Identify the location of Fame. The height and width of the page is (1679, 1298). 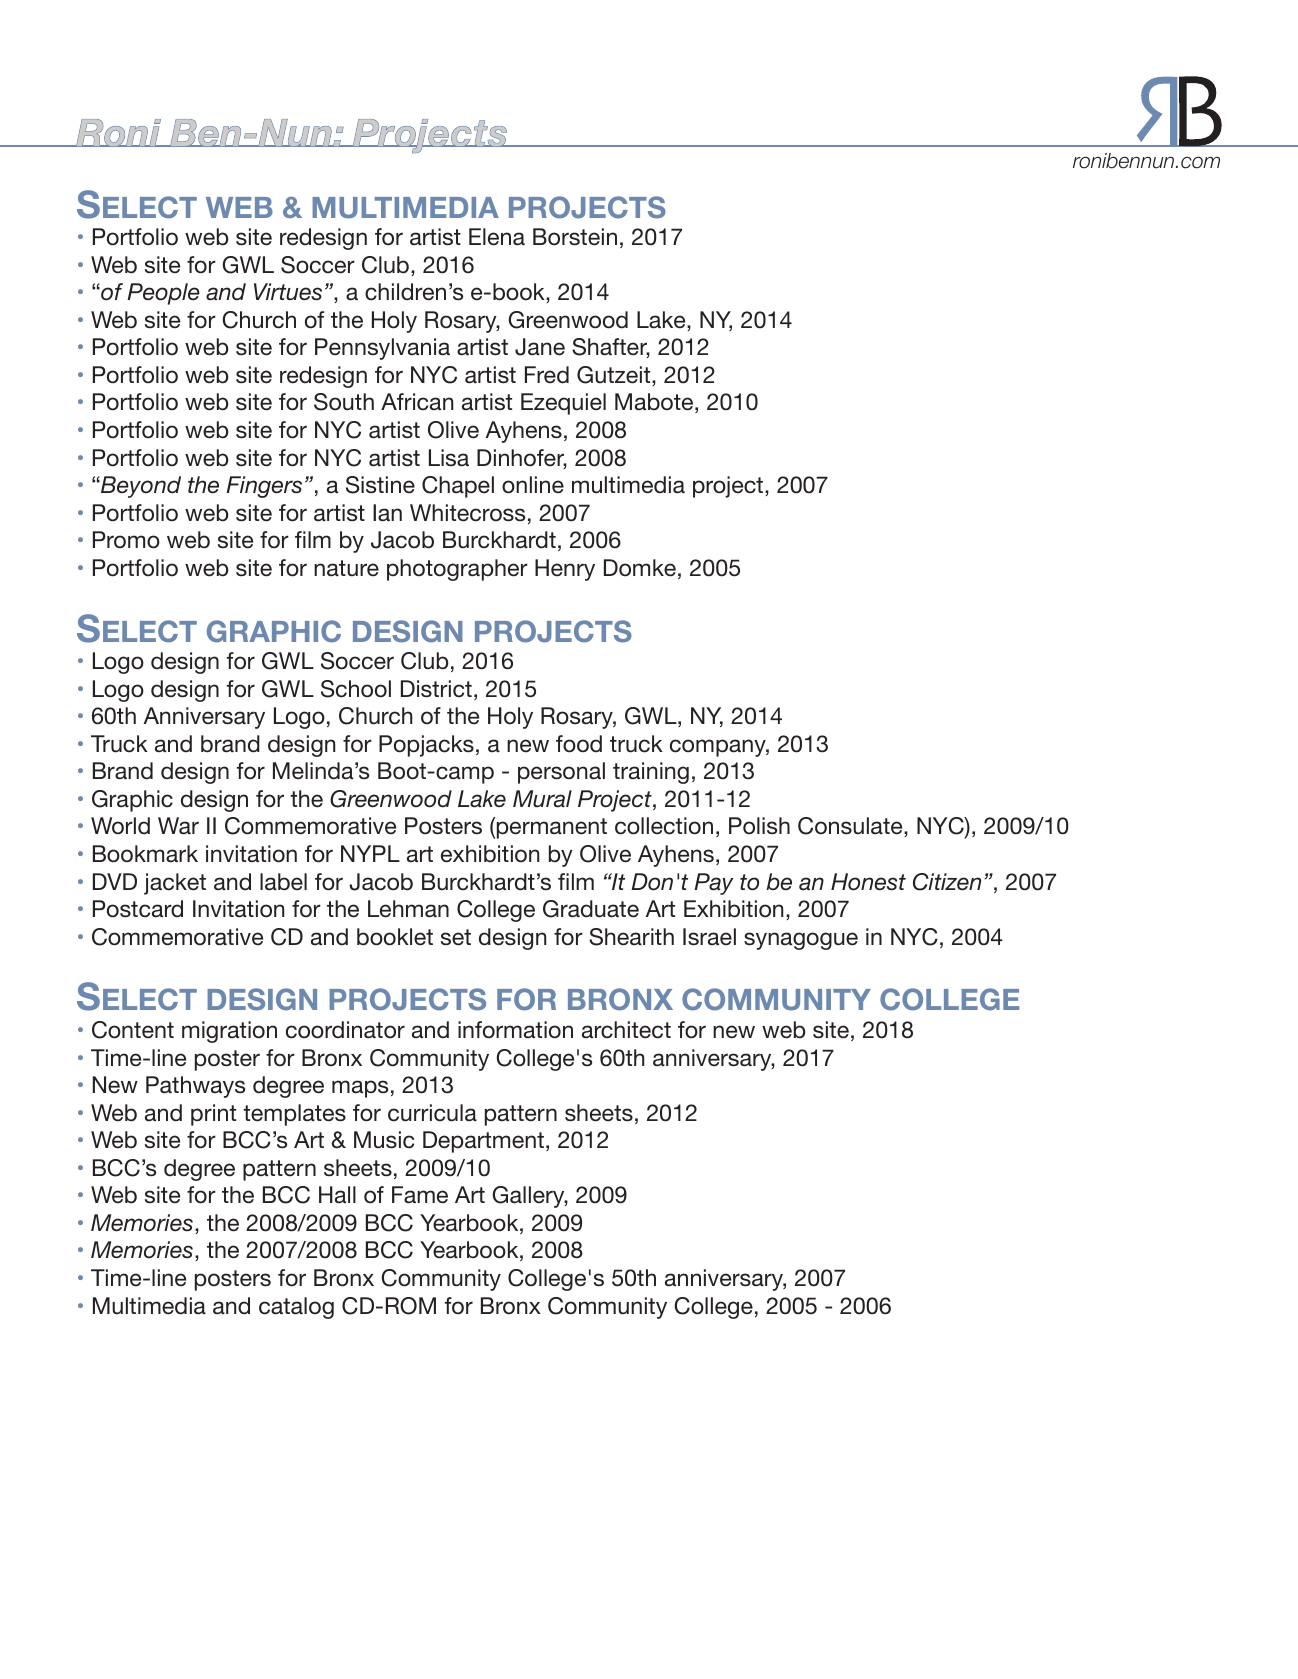
(420, 1195).
